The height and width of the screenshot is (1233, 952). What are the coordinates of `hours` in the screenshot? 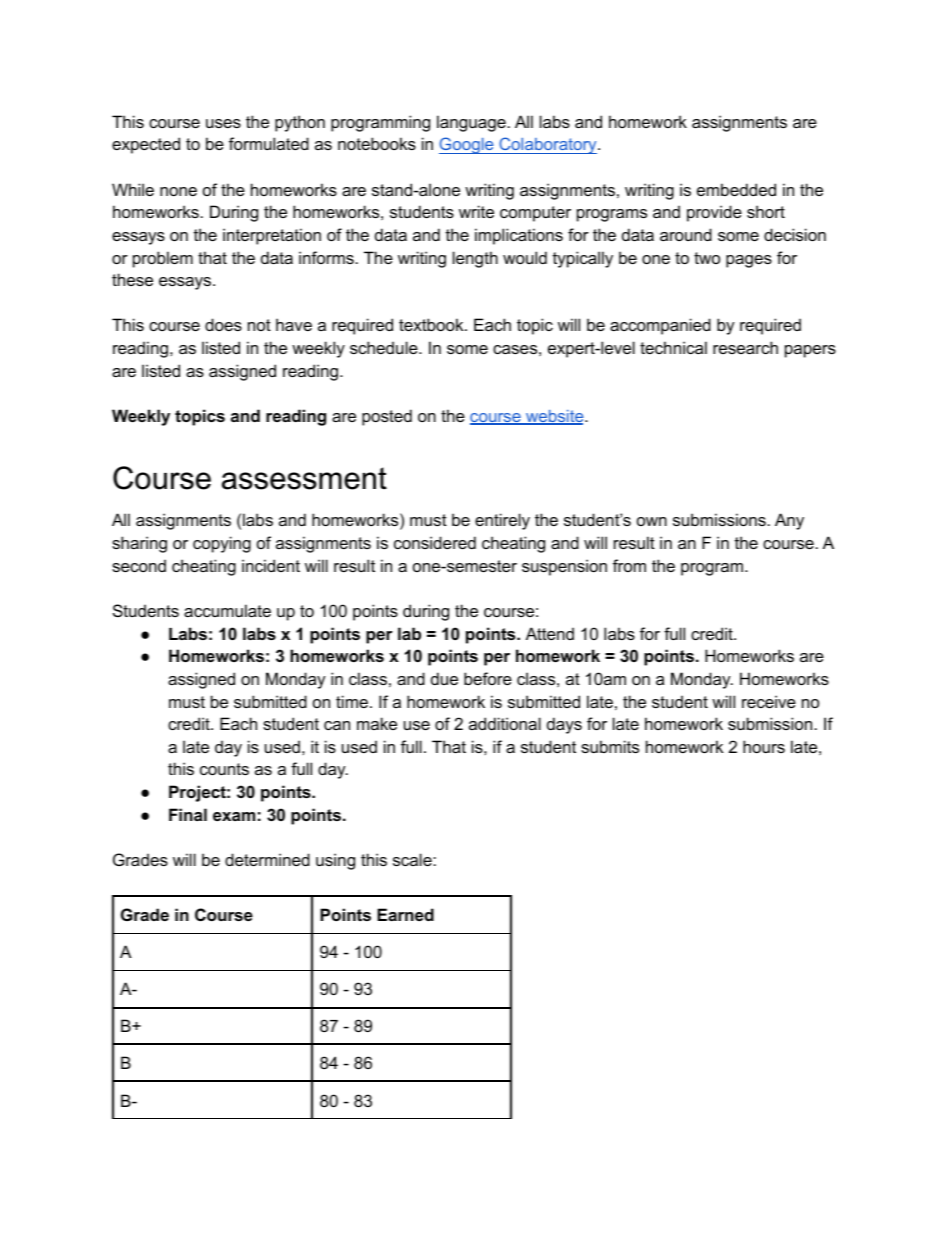 It's located at (764, 746).
